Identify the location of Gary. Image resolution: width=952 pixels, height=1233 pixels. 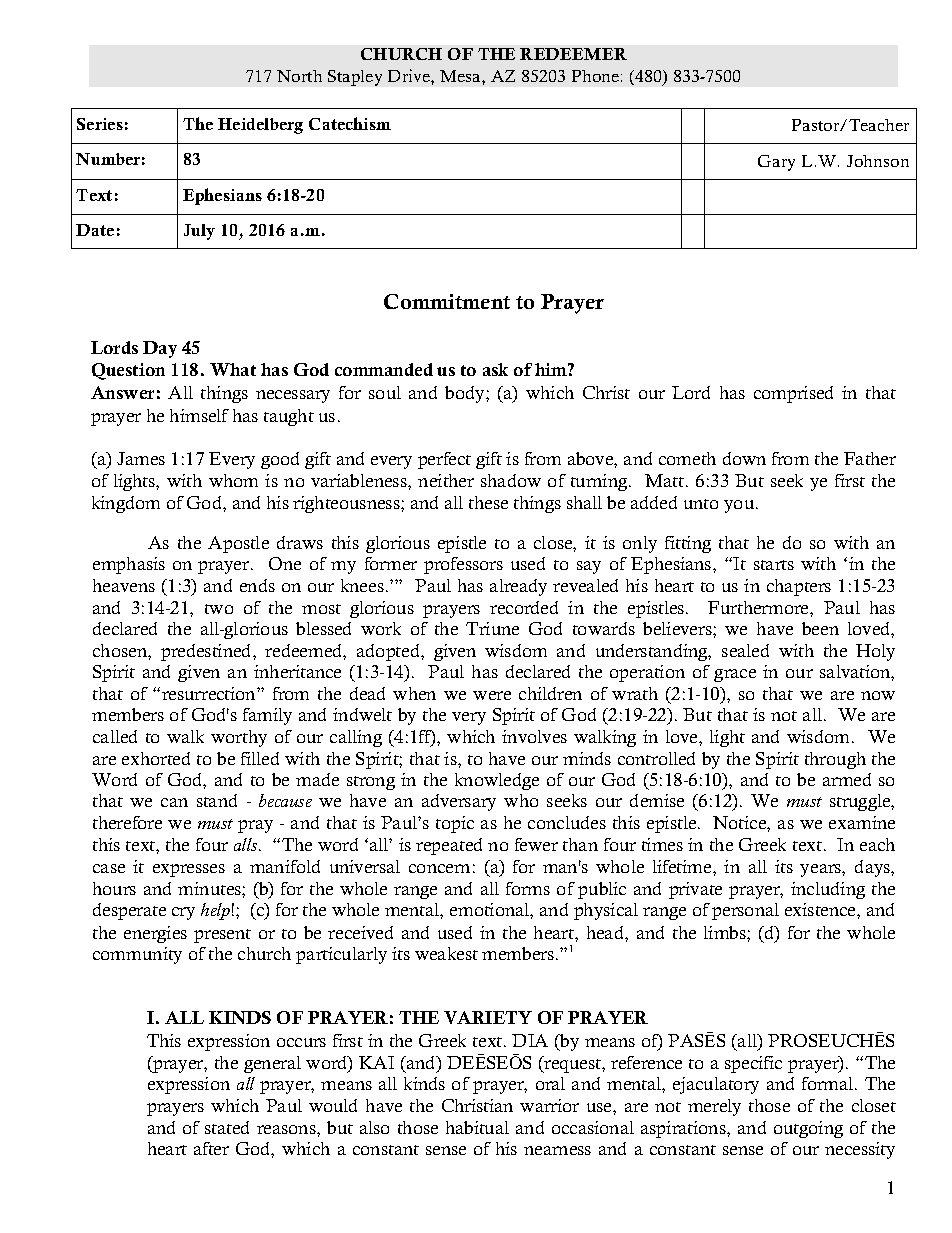
(776, 163).
